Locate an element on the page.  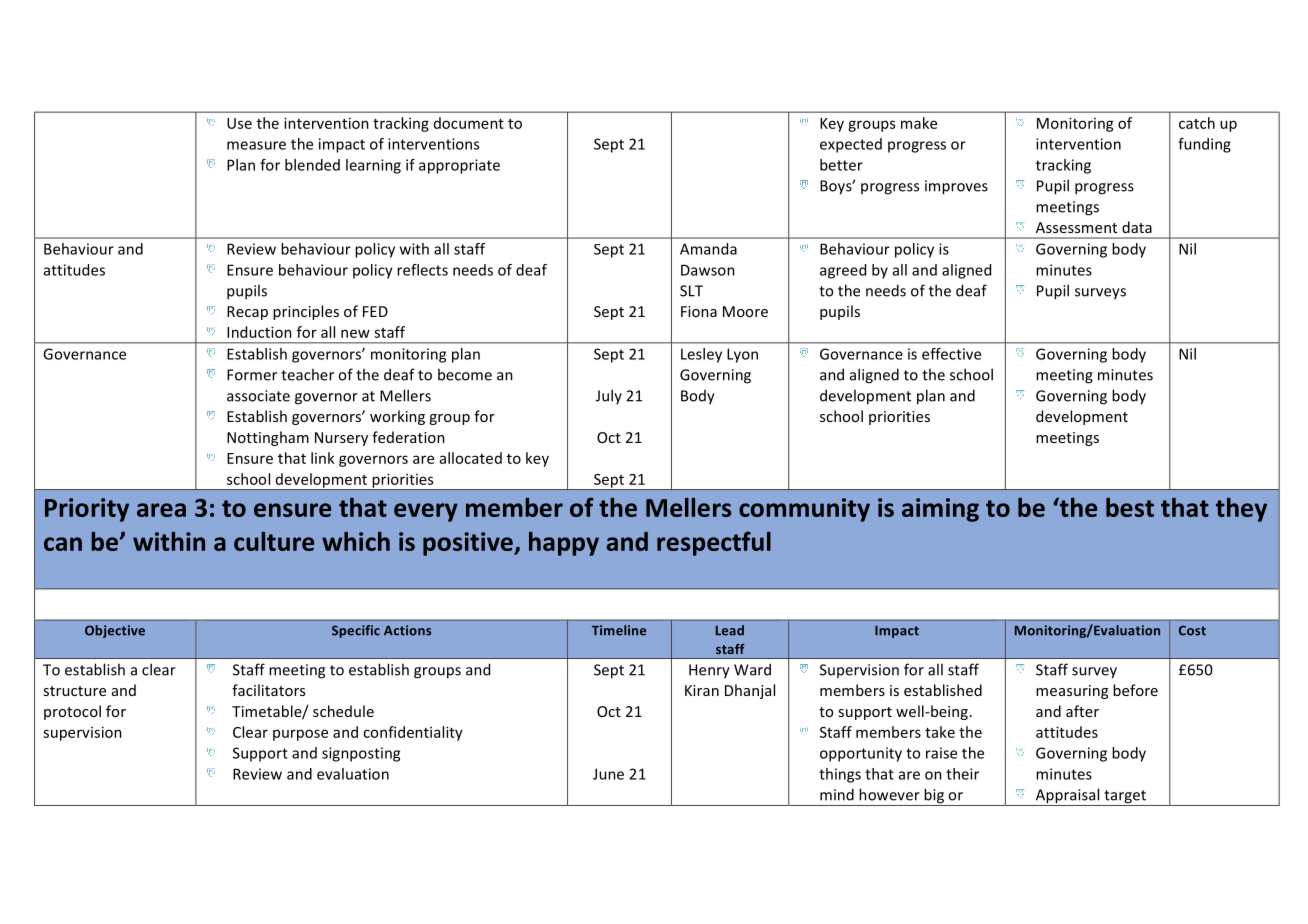
Dawson is located at coordinates (708, 270).
